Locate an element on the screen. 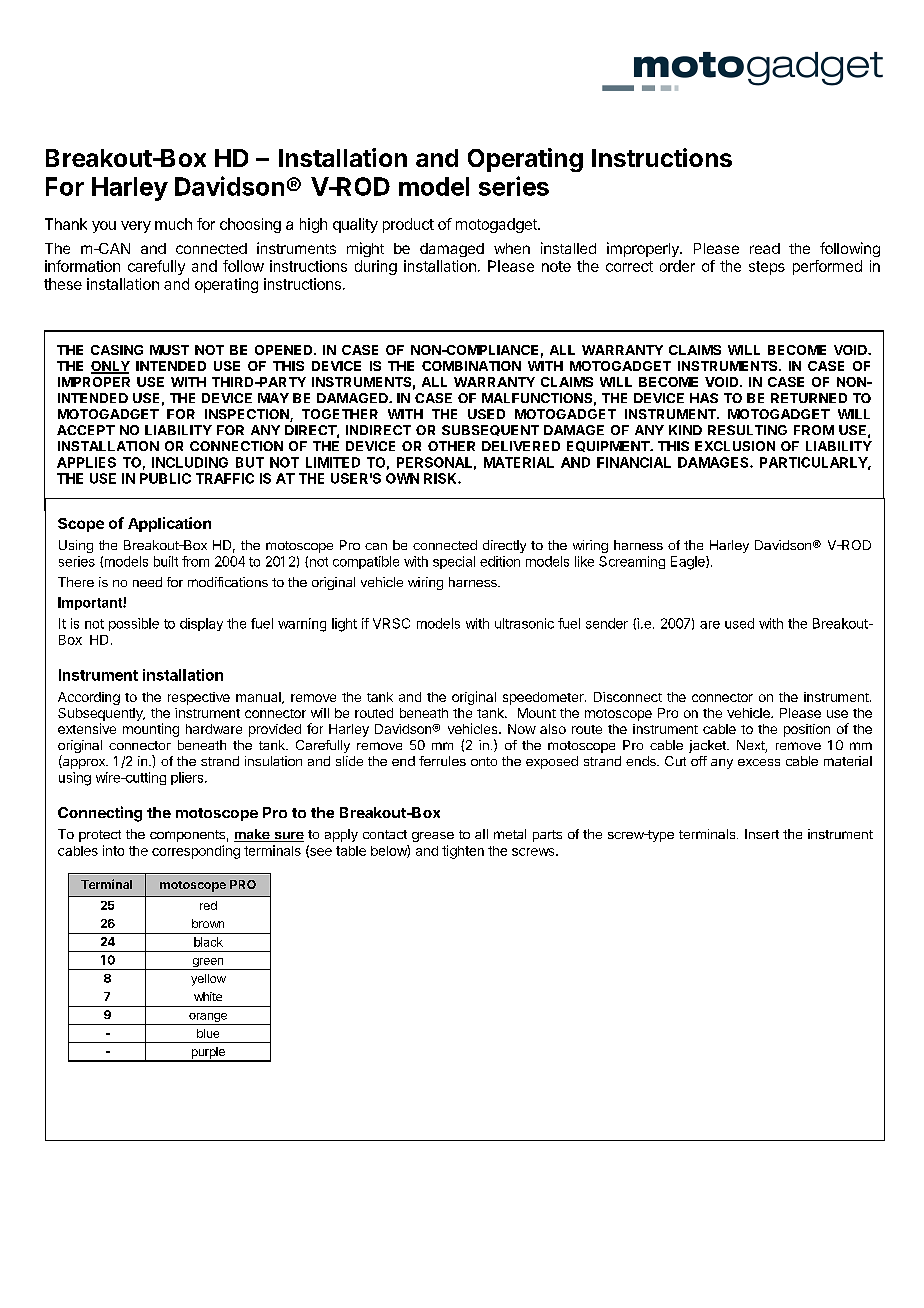  Insert is located at coordinates (762, 834).
